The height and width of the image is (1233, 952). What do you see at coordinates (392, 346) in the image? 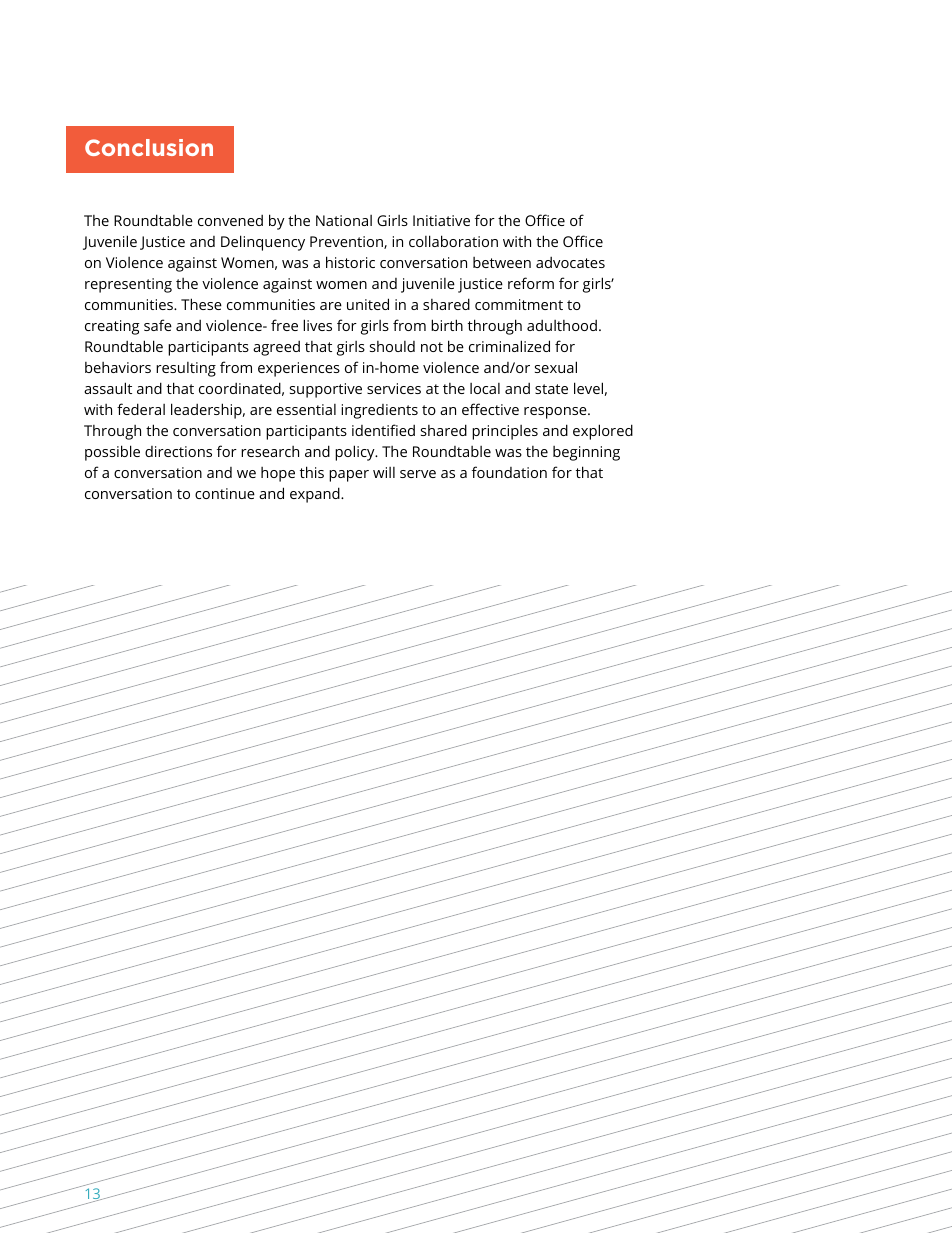
I see `should` at bounding box center [392, 346].
